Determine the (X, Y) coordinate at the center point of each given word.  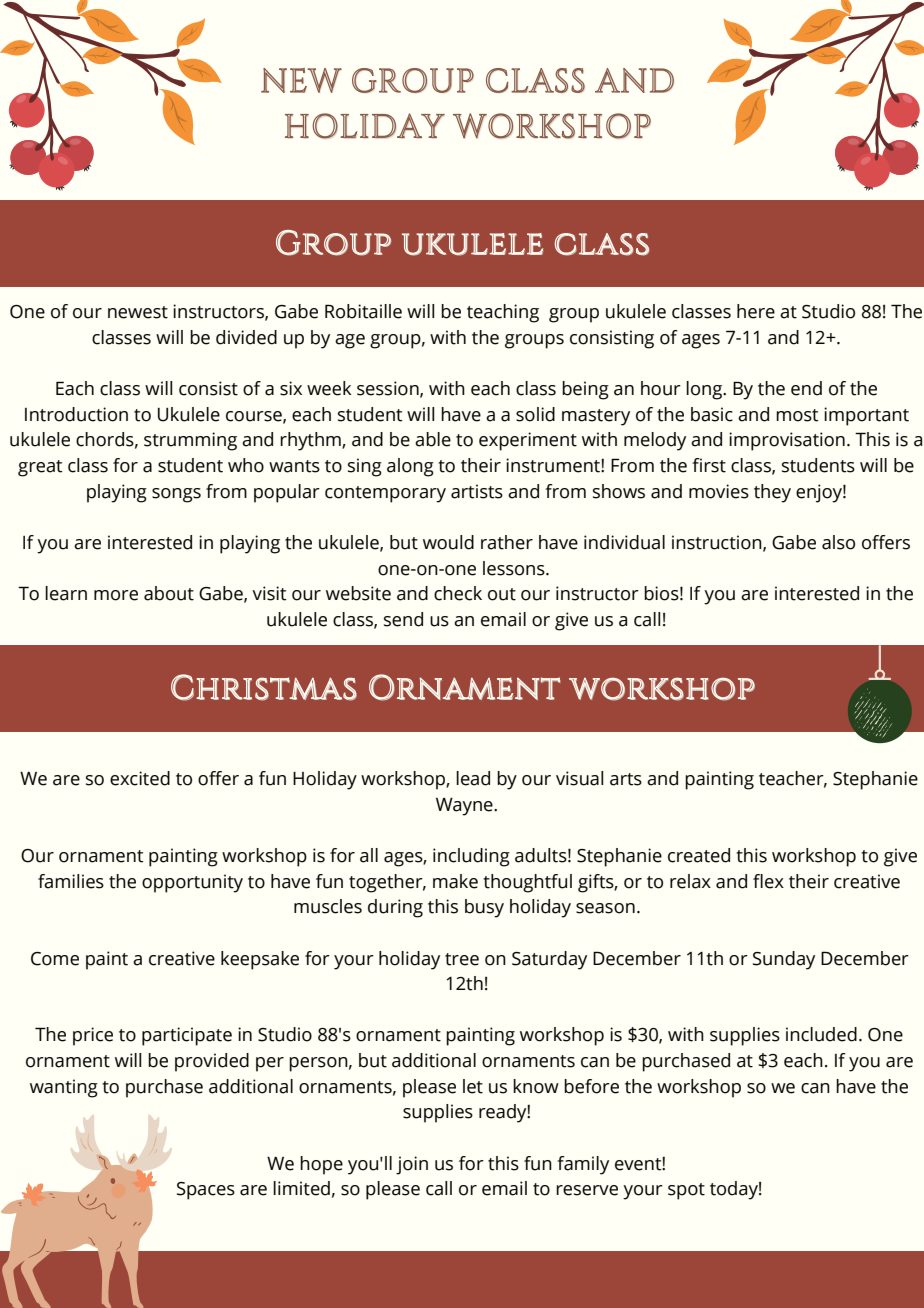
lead (473, 778)
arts (626, 779)
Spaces (206, 1191)
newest (138, 312)
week (329, 388)
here (756, 311)
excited (140, 778)
